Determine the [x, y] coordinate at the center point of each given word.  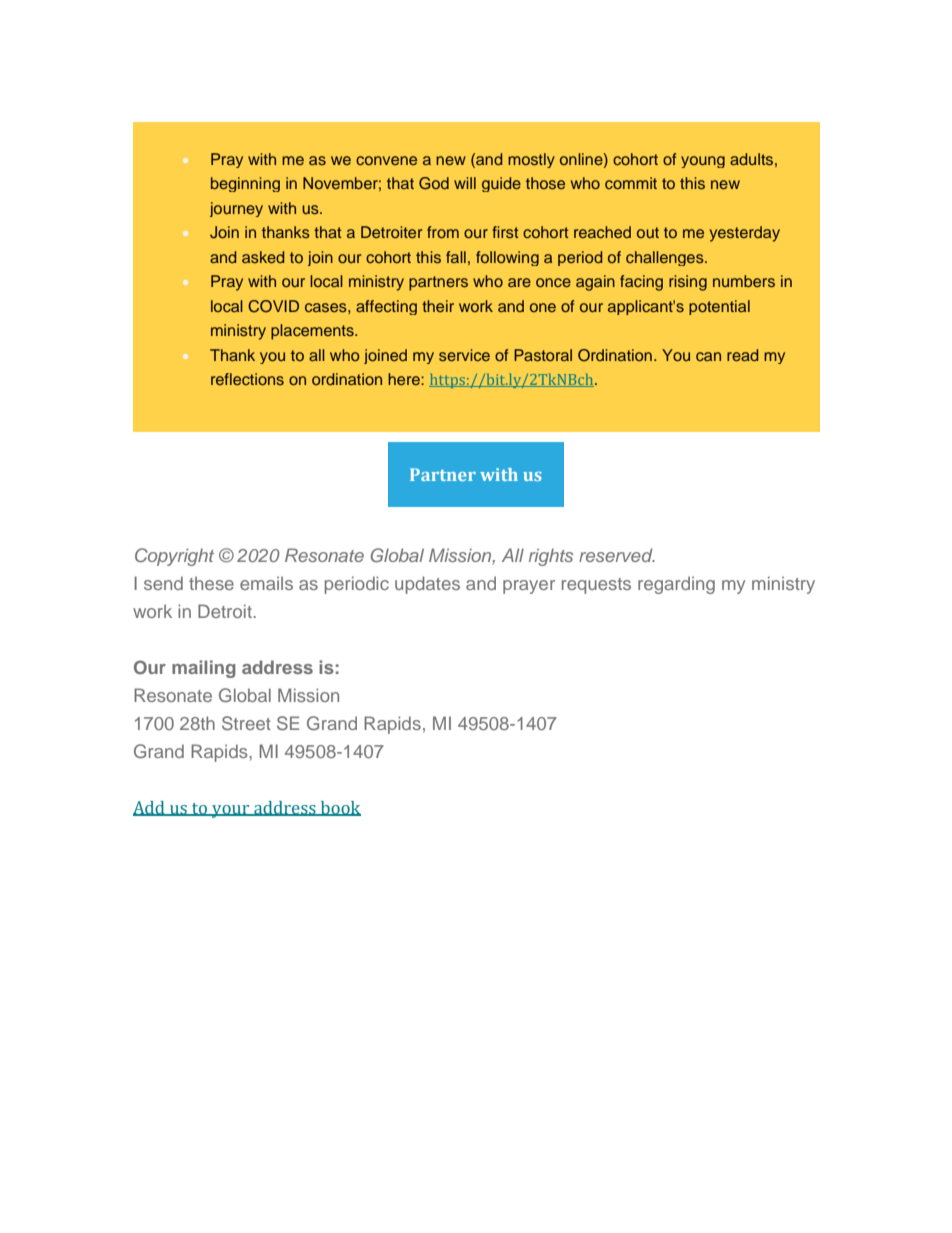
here [405, 379]
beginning [245, 184]
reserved [617, 555]
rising [688, 283]
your [231, 811]
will [465, 183]
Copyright [174, 557]
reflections [247, 379]
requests [596, 586]
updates [427, 585]
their [438, 306]
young [703, 162]
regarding [676, 585]
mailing [204, 669]
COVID [273, 306]
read [742, 355]
